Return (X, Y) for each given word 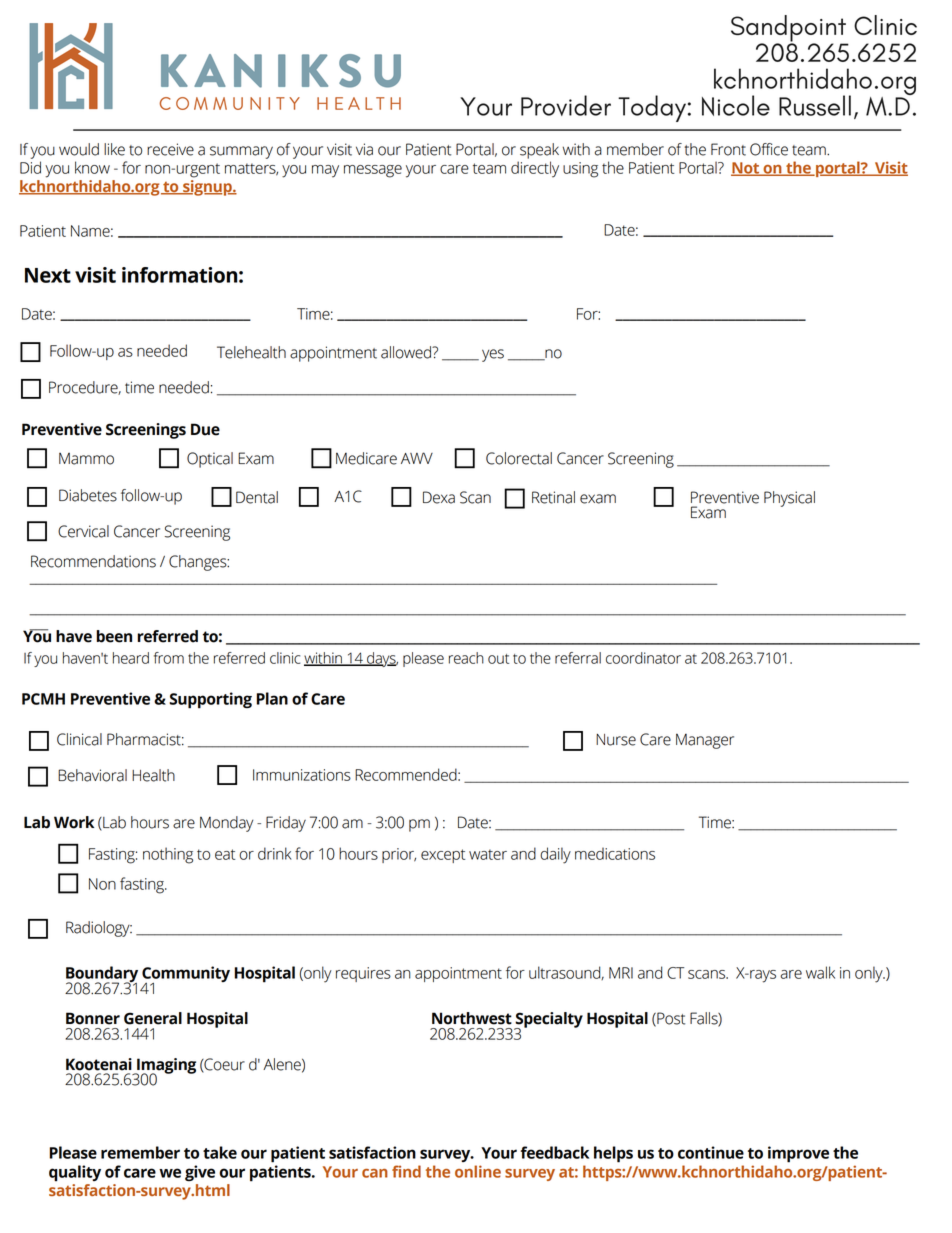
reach (466, 658)
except (443, 856)
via (364, 149)
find (406, 1171)
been (114, 636)
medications (615, 853)
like (114, 149)
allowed (407, 352)
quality (75, 1173)
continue (711, 1152)
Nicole (736, 105)
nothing (168, 855)
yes (493, 355)
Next (48, 275)
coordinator (643, 658)
